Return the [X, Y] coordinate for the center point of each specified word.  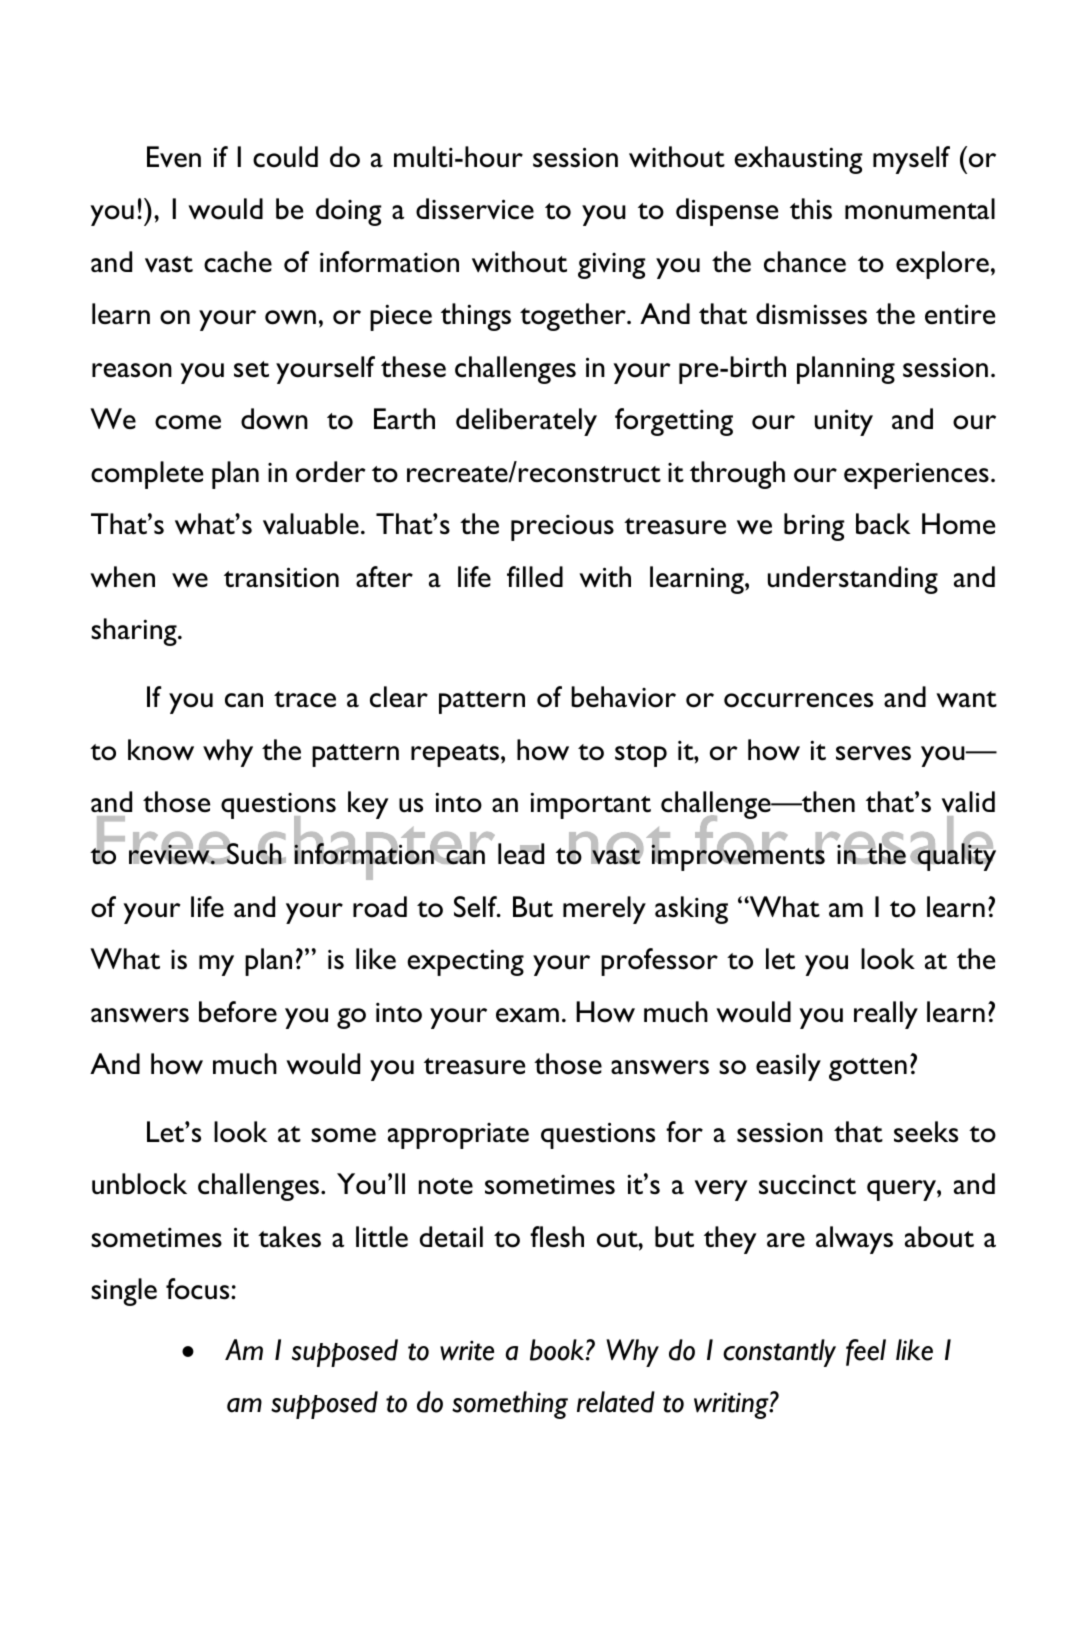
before [238, 1012]
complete [147, 475]
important [590, 805]
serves [873, 753]
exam [527, 1015]
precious [562, 528]
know [161, 750]
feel [866, 1352]
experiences [916, 475]
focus [199, 1289]
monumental [920, 209]
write [467, 1350]
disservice [475, 209]
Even [174, 157]
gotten [868, 1069]
